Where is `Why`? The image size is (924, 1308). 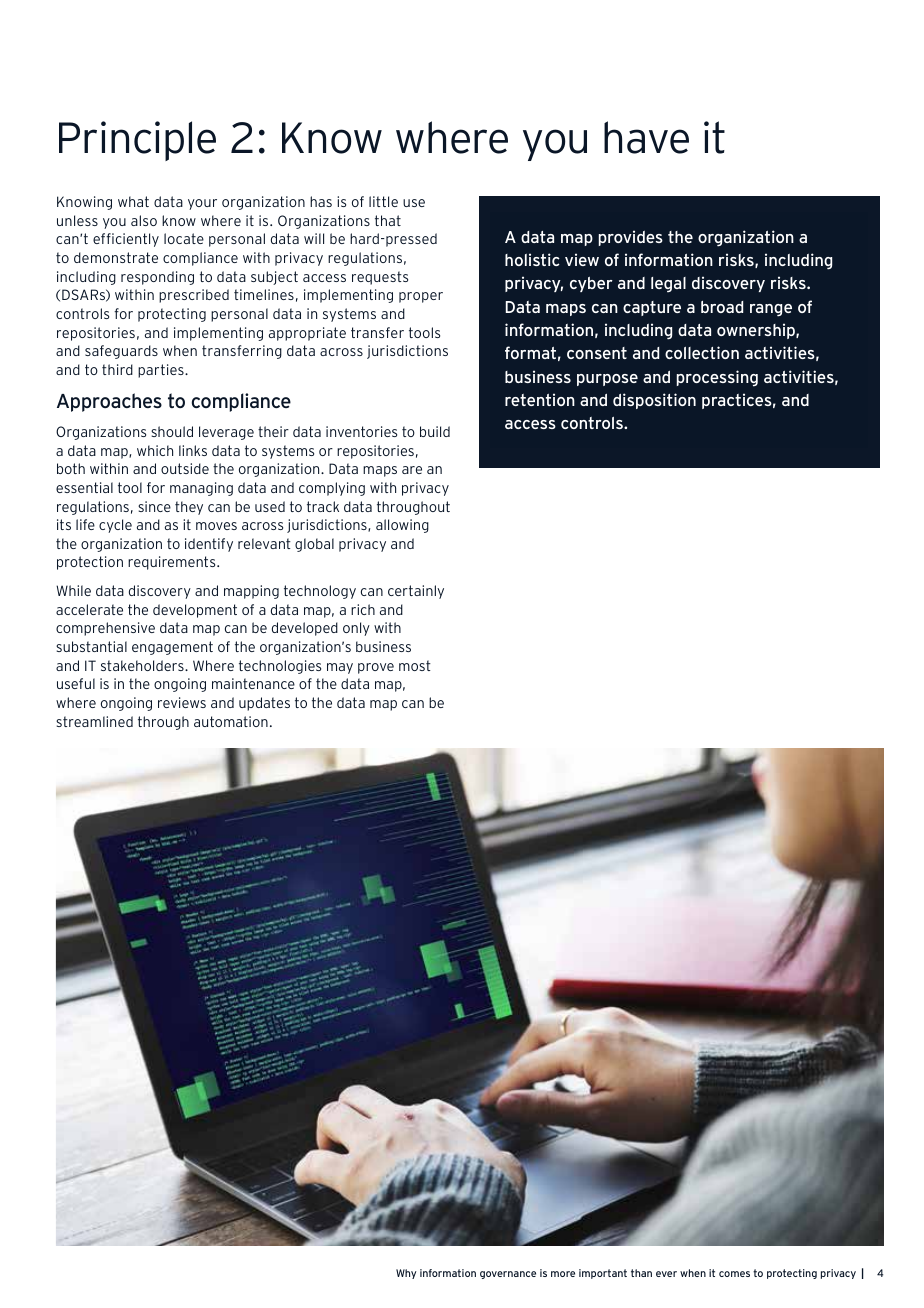 Why is located at coordinates (406, 1274).
